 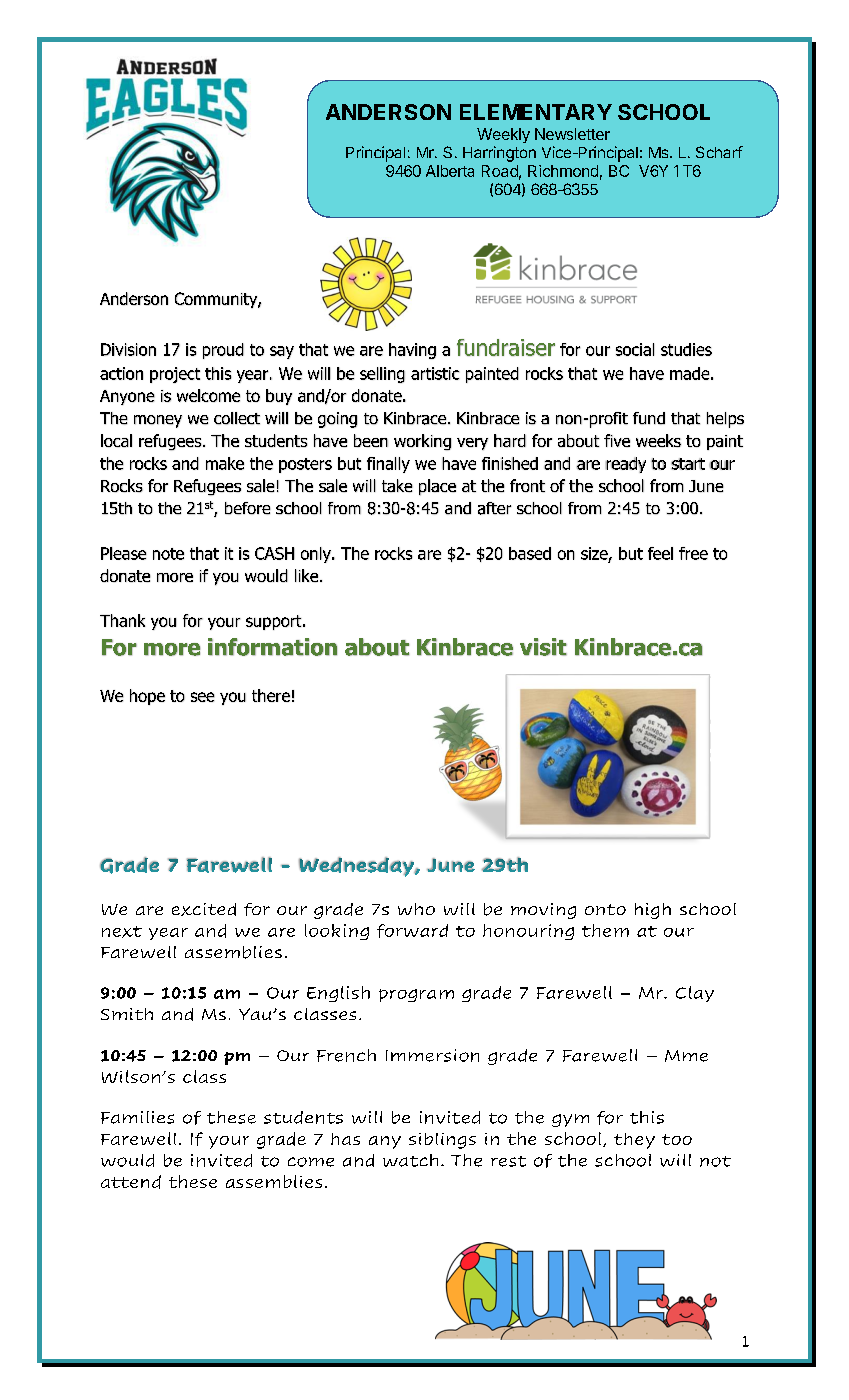 What do you see at coordinates (225, 463) in the image?
I see `make` at bounding box center [225, 463].
